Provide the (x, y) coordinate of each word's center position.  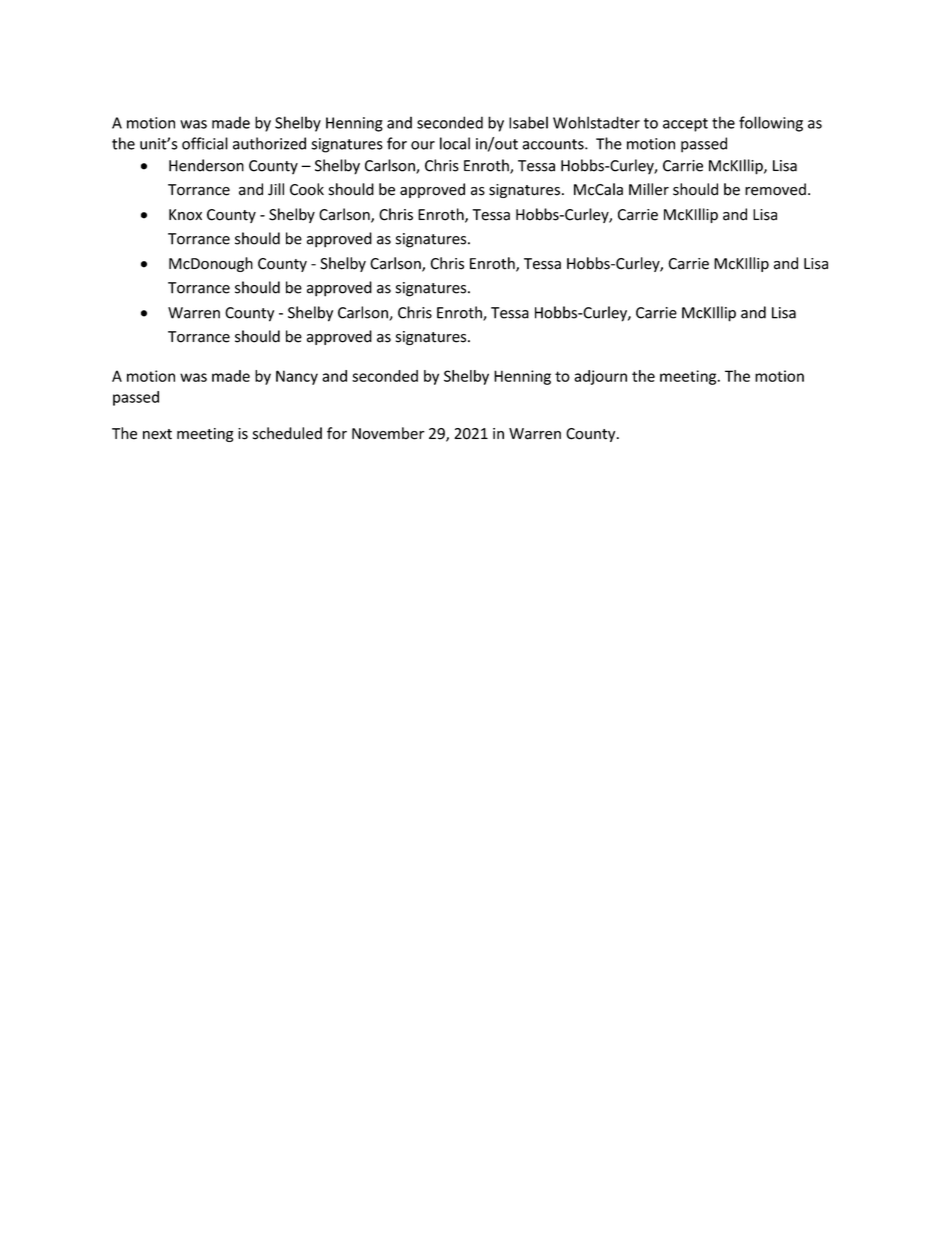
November (388, 433)
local (455, 143)
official (205, 143)
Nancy (297, 377)
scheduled (287, 433)
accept (685, 125)
